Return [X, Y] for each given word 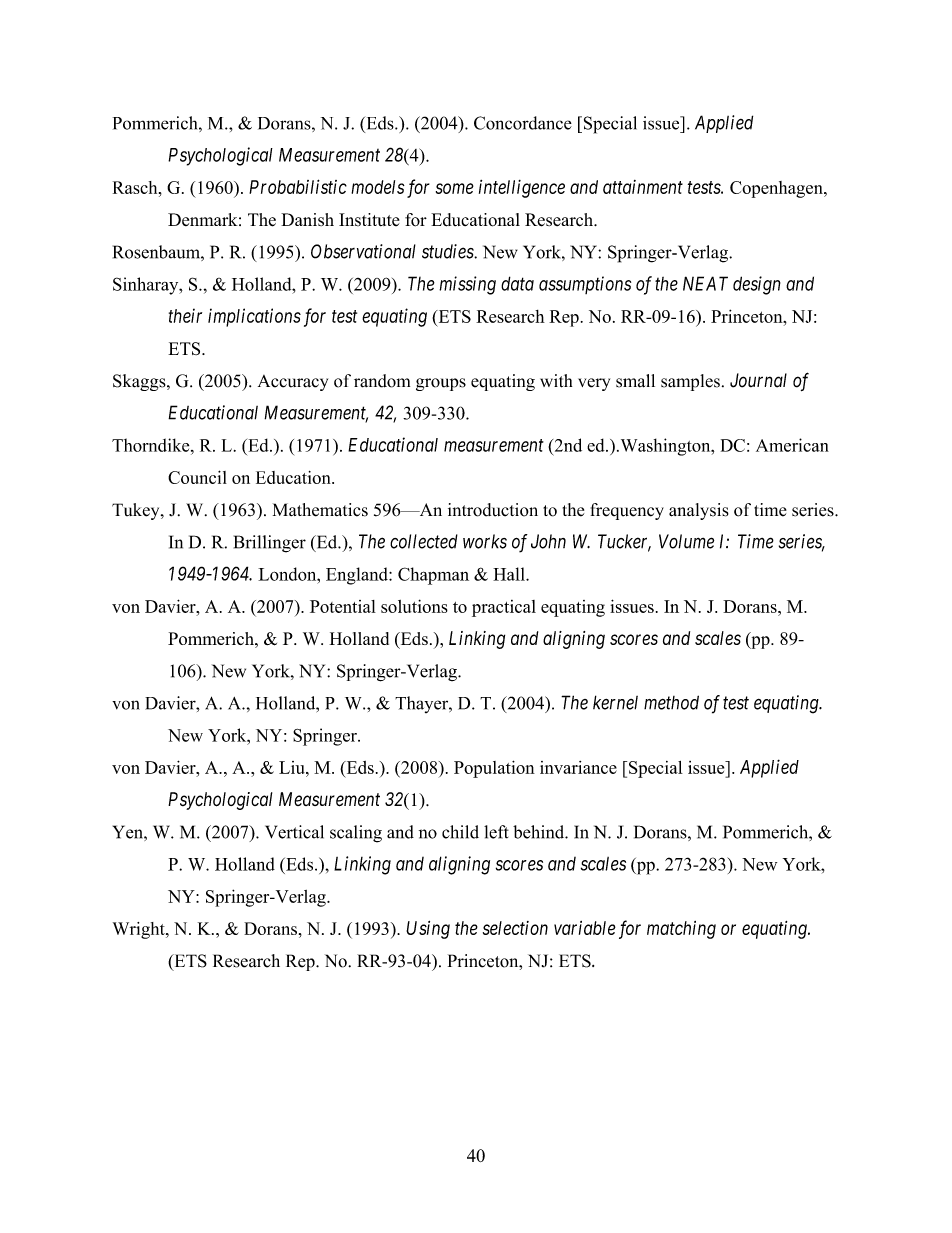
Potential [343, 606]
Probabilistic [298, 186]
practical [504, 608]
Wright [140, 930]
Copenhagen [777, 189]
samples [690, 382]
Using [428, 930]
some [455, 188]
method [671, 702]
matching [681, 930]
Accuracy [293, 383]
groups [441, 384]
